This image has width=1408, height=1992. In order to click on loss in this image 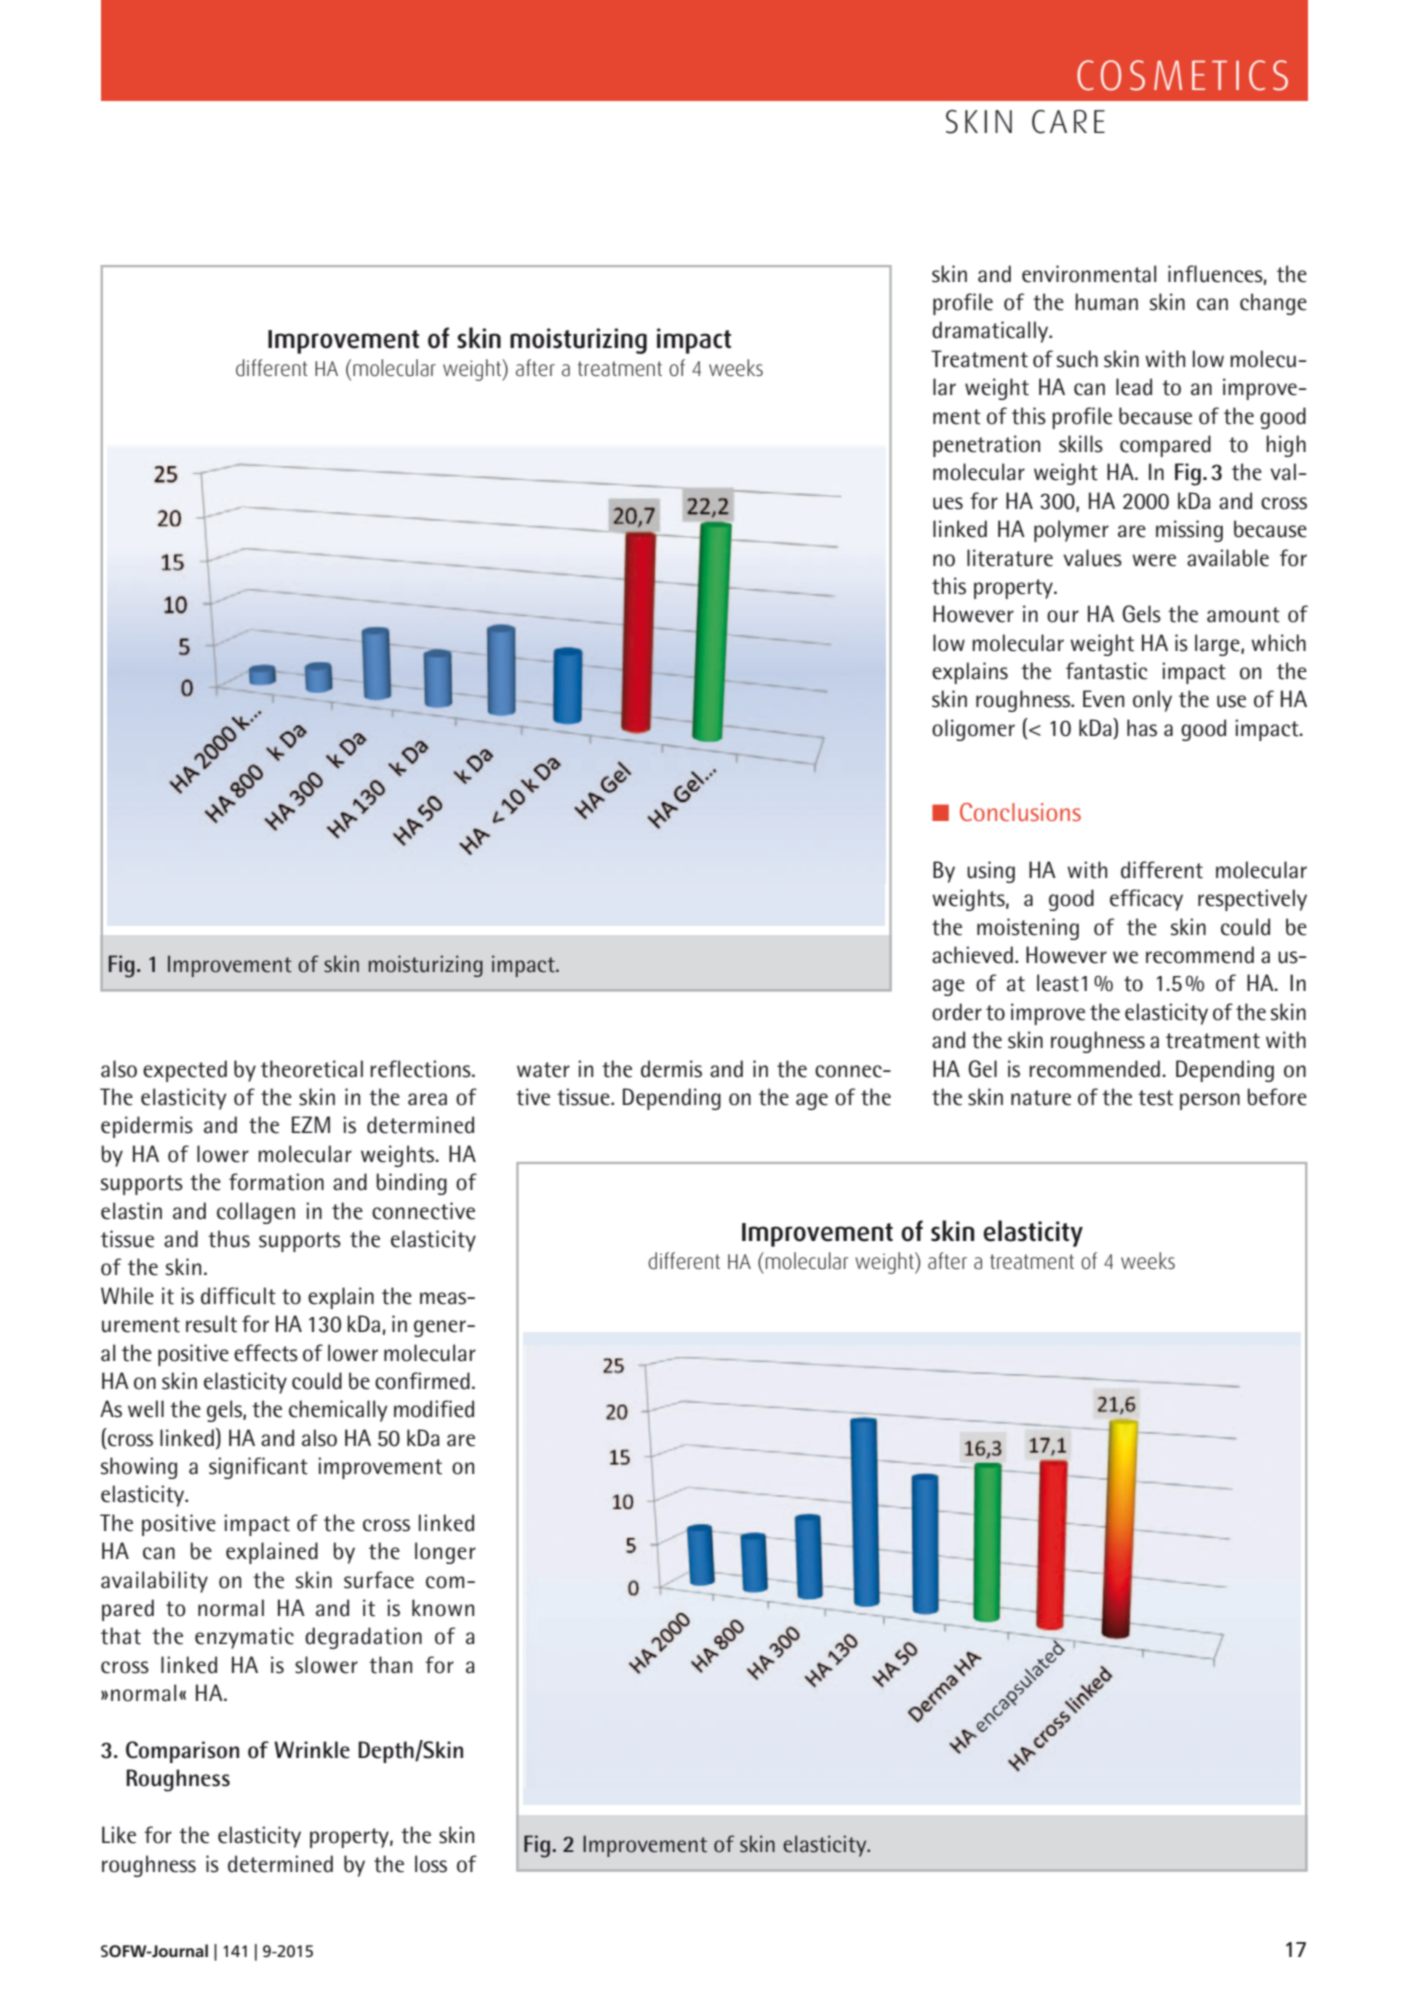, I will do `click(431, 1864)`.
